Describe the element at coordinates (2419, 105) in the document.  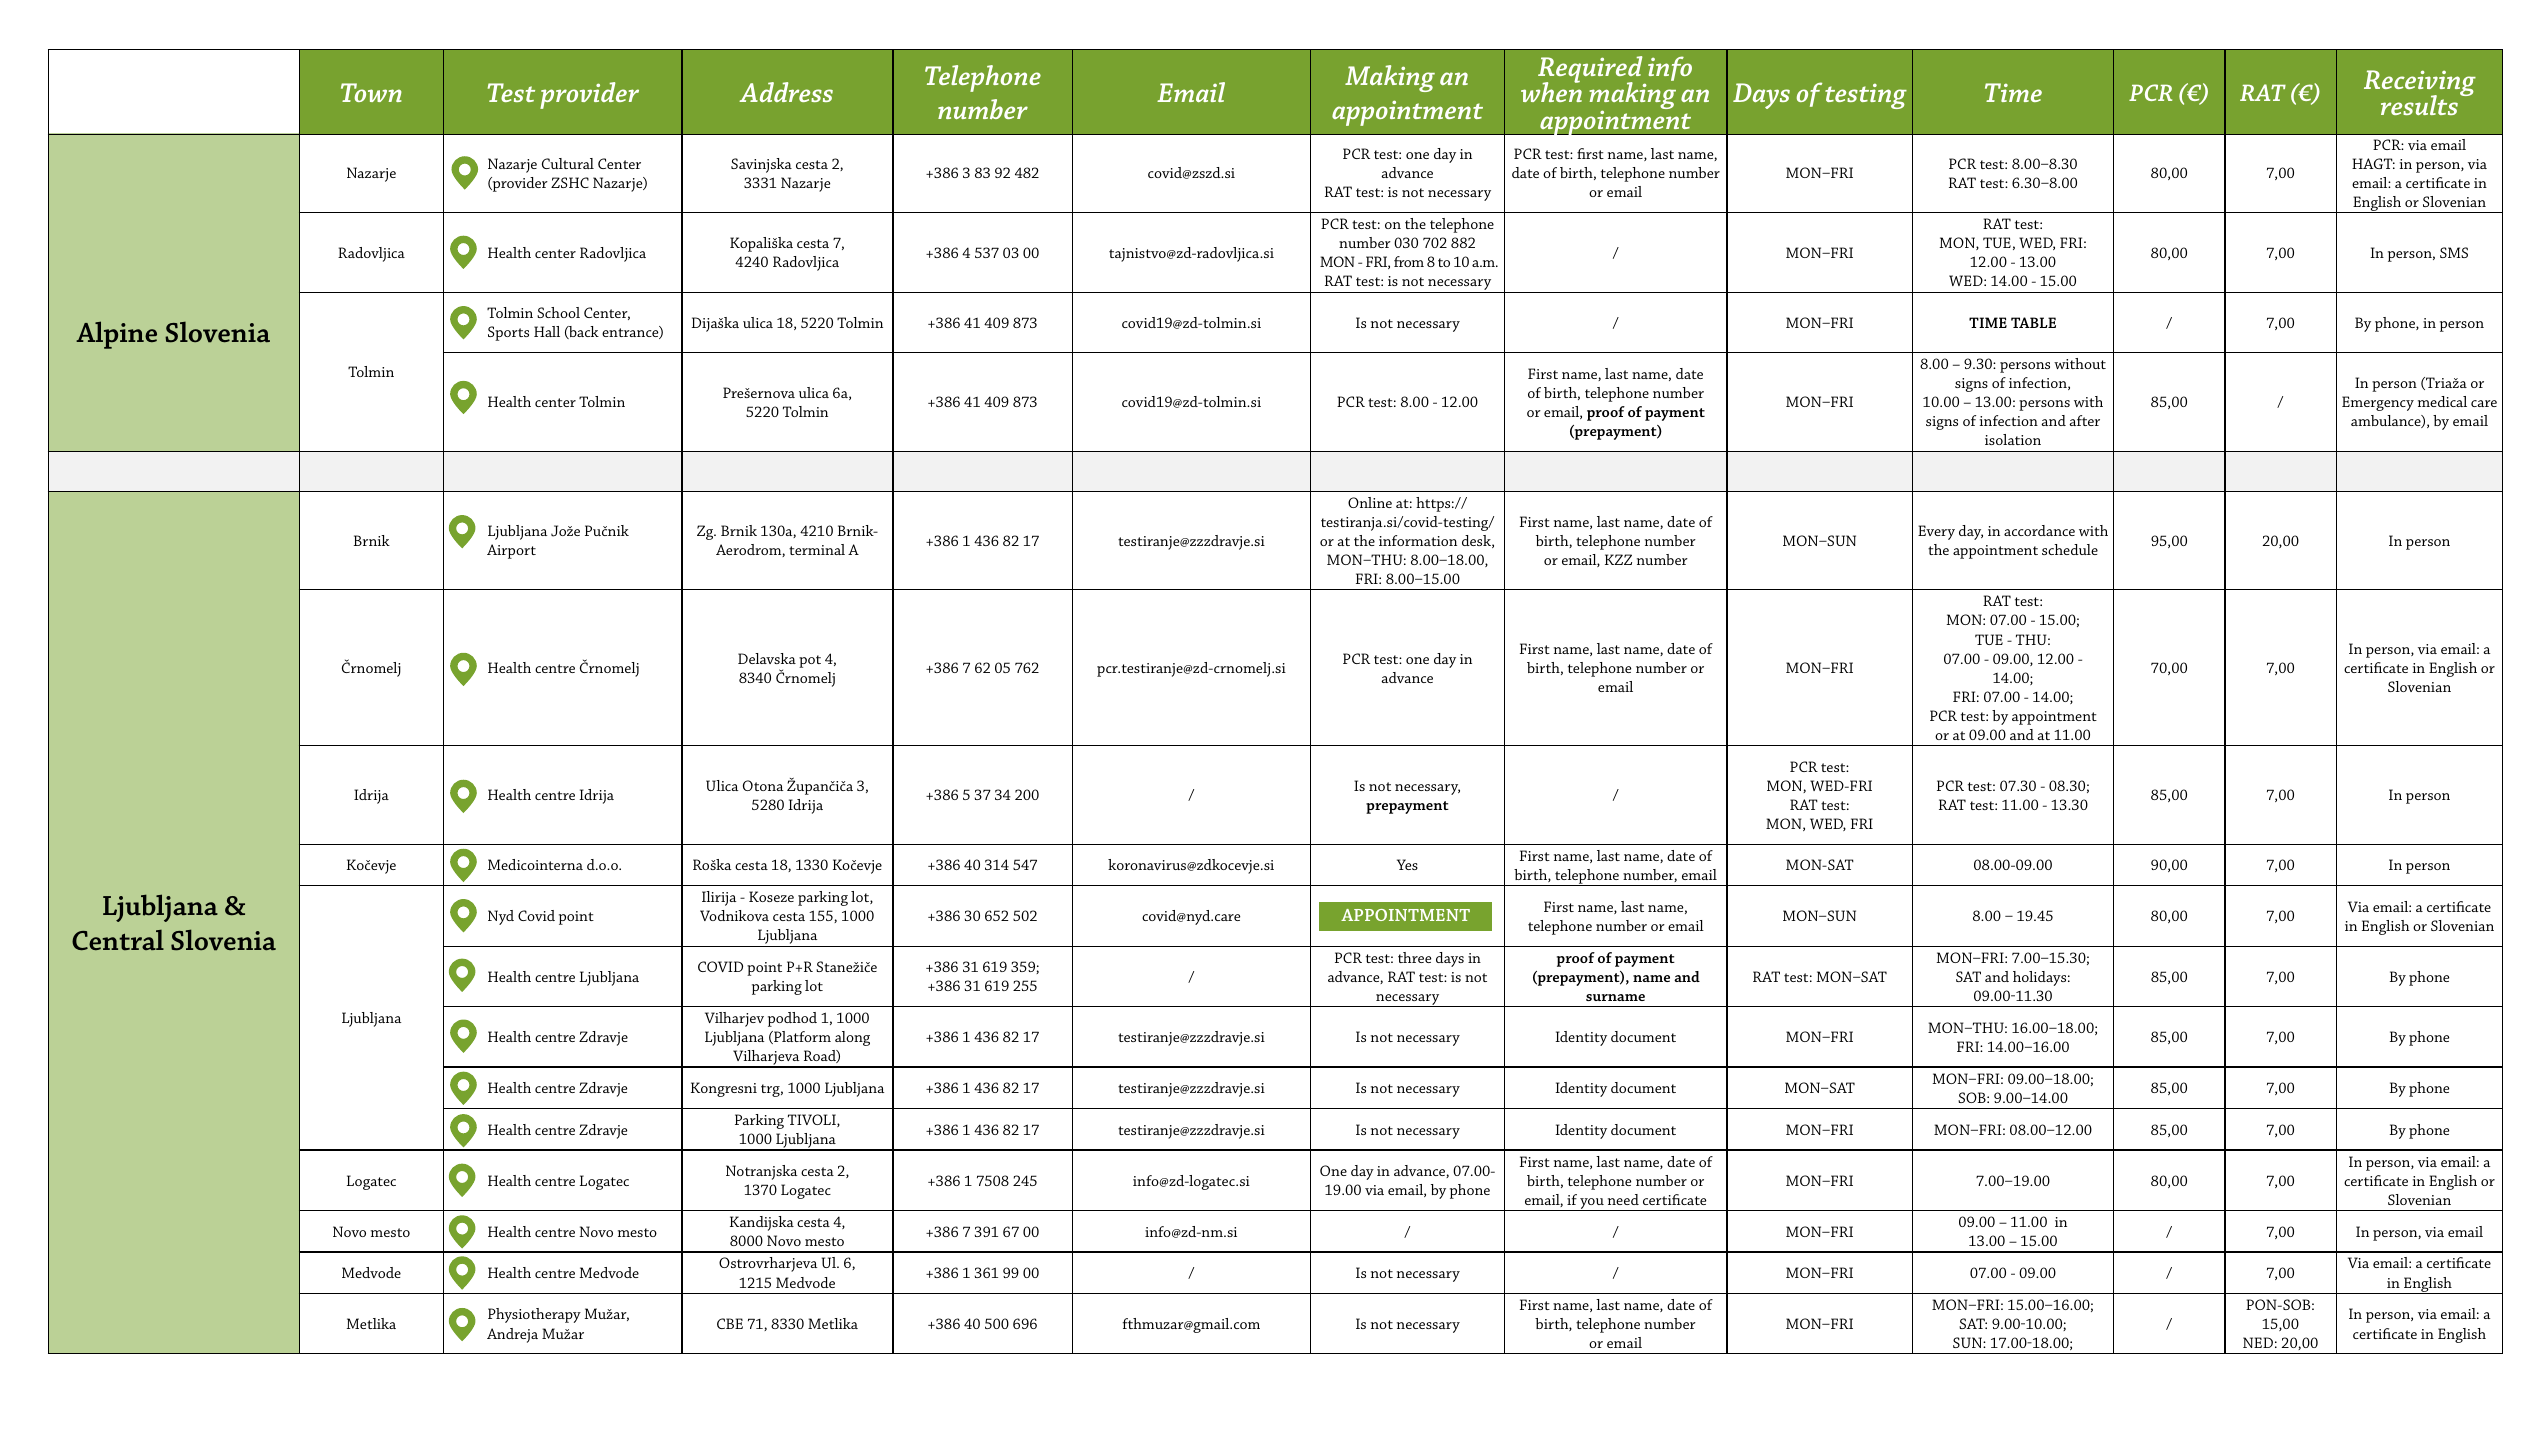
I see `results` at that location.
